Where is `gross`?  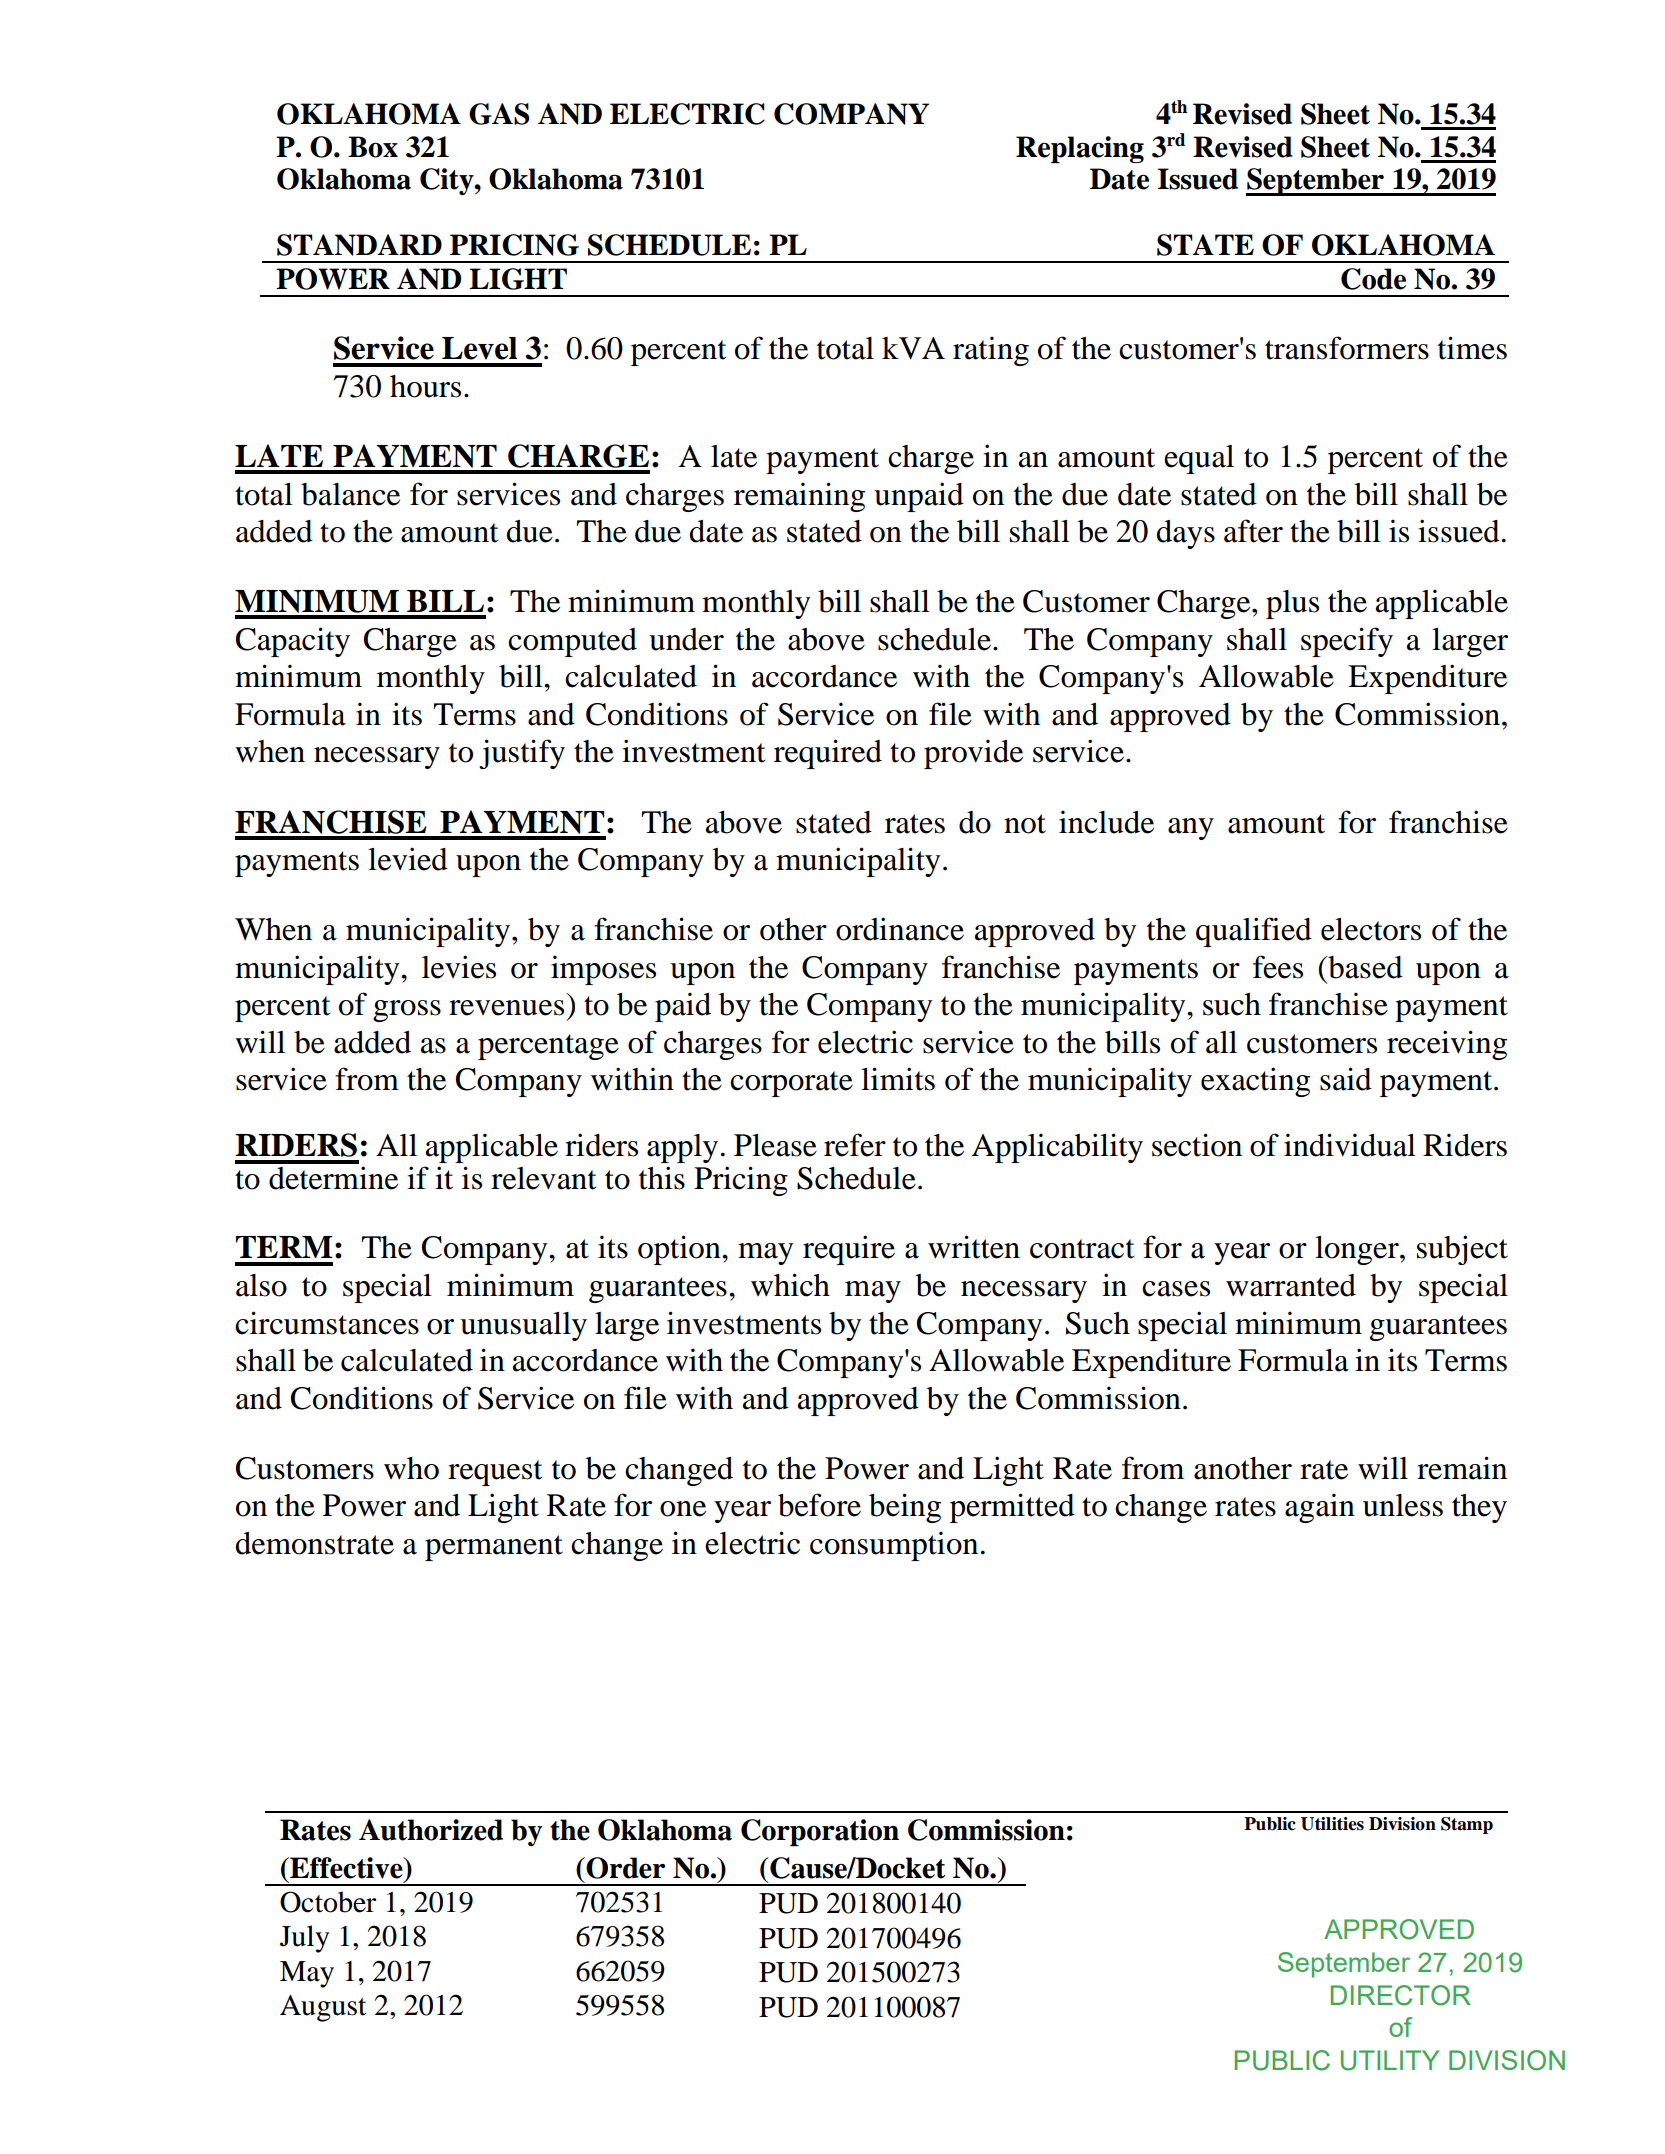
gross is located at coordinates (407, 1011).
